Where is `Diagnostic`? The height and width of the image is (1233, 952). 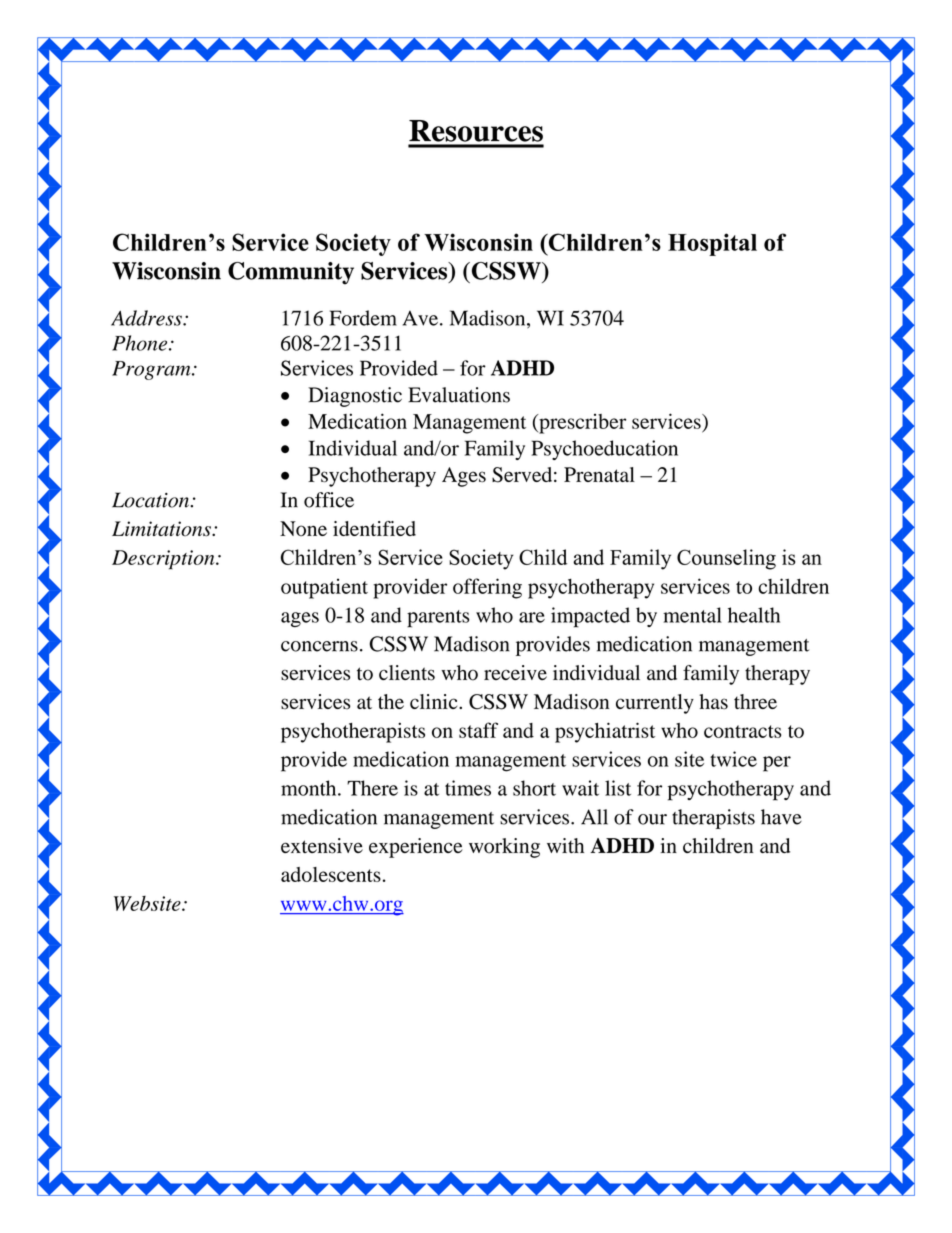 Diagnostic is located at coordinates (355, 397).
